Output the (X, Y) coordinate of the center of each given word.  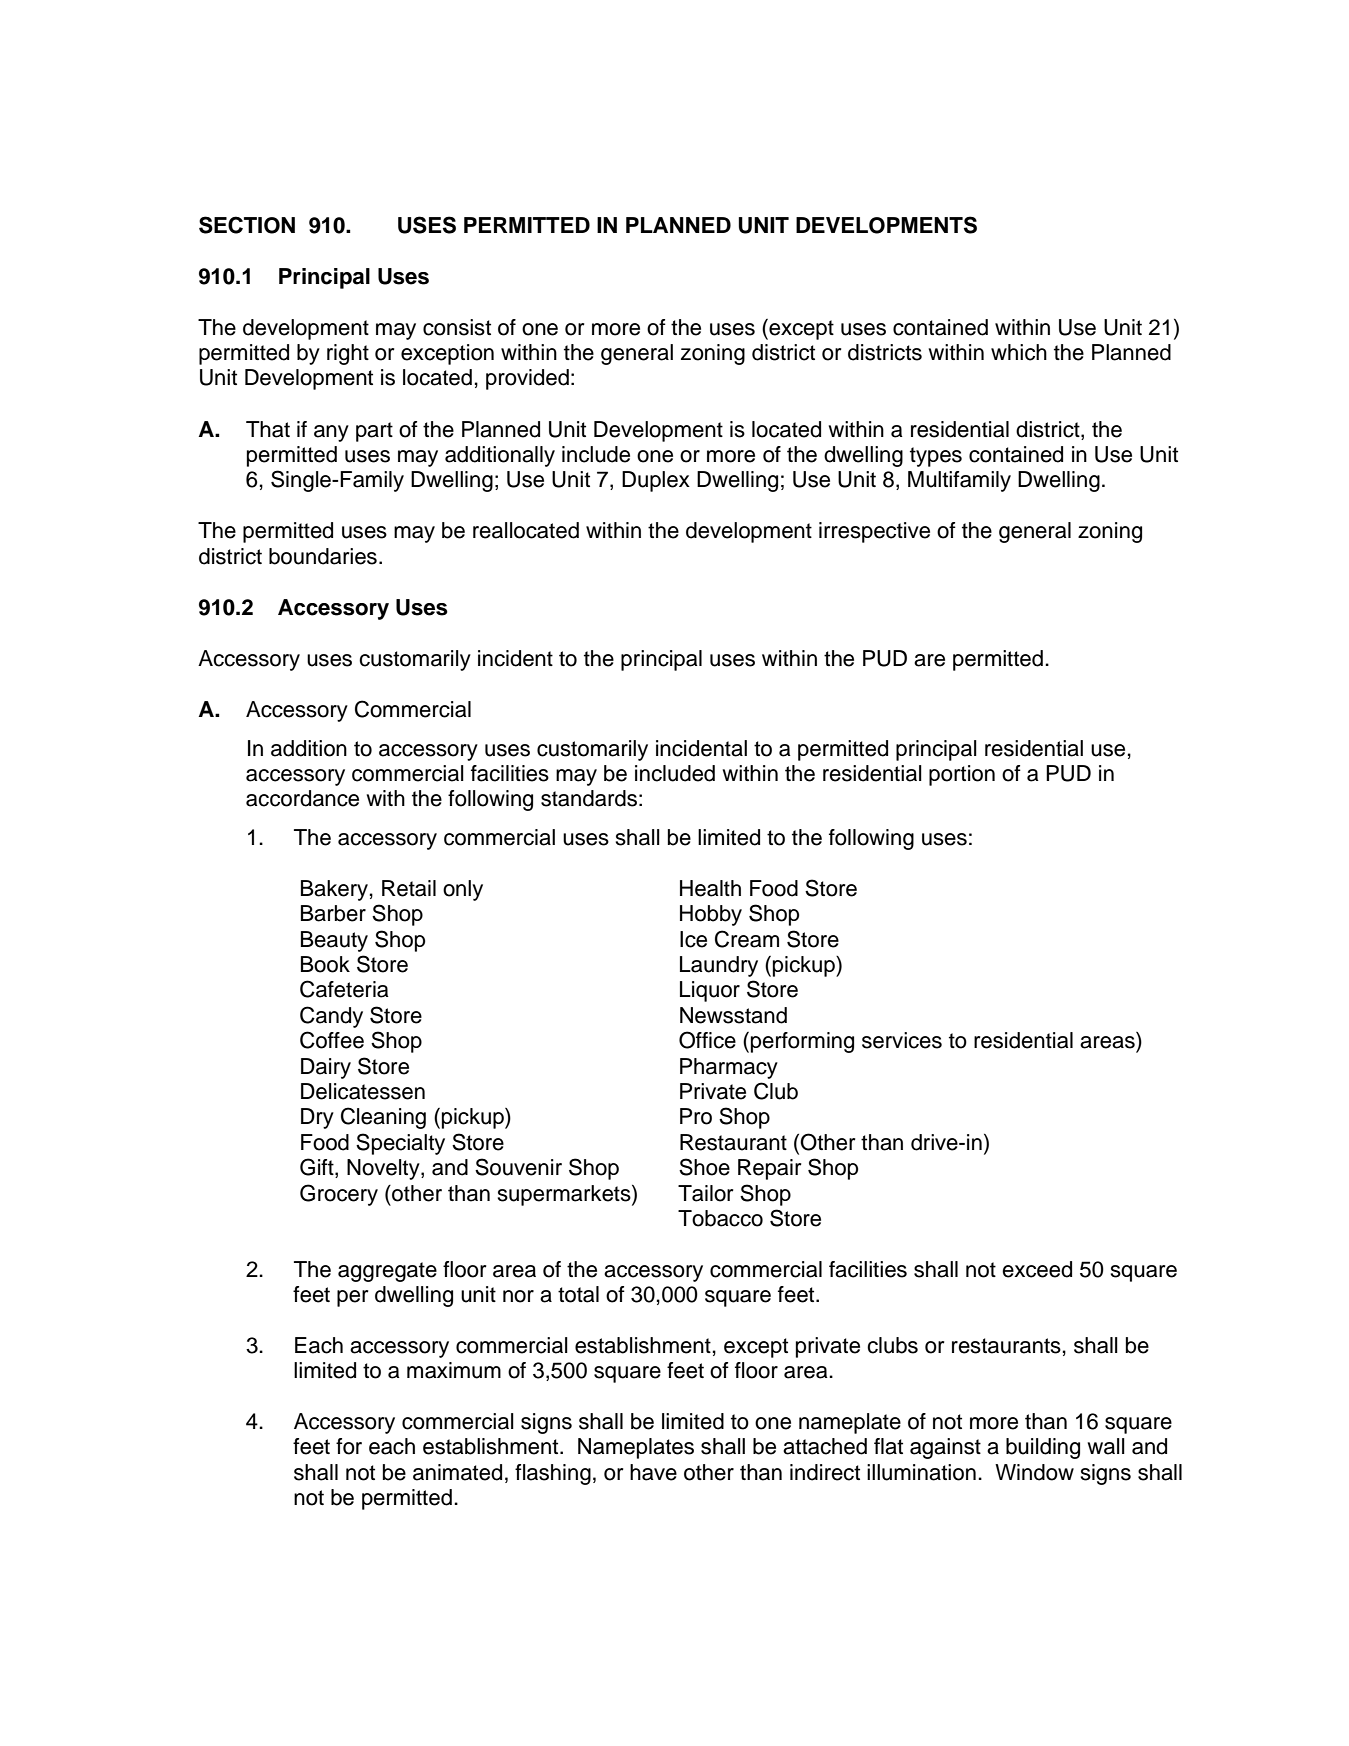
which (1019, 352)
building (1043, 1448)
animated (457, 1472)
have (653, 1472)
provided (527, 379)
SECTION (247, 225)
